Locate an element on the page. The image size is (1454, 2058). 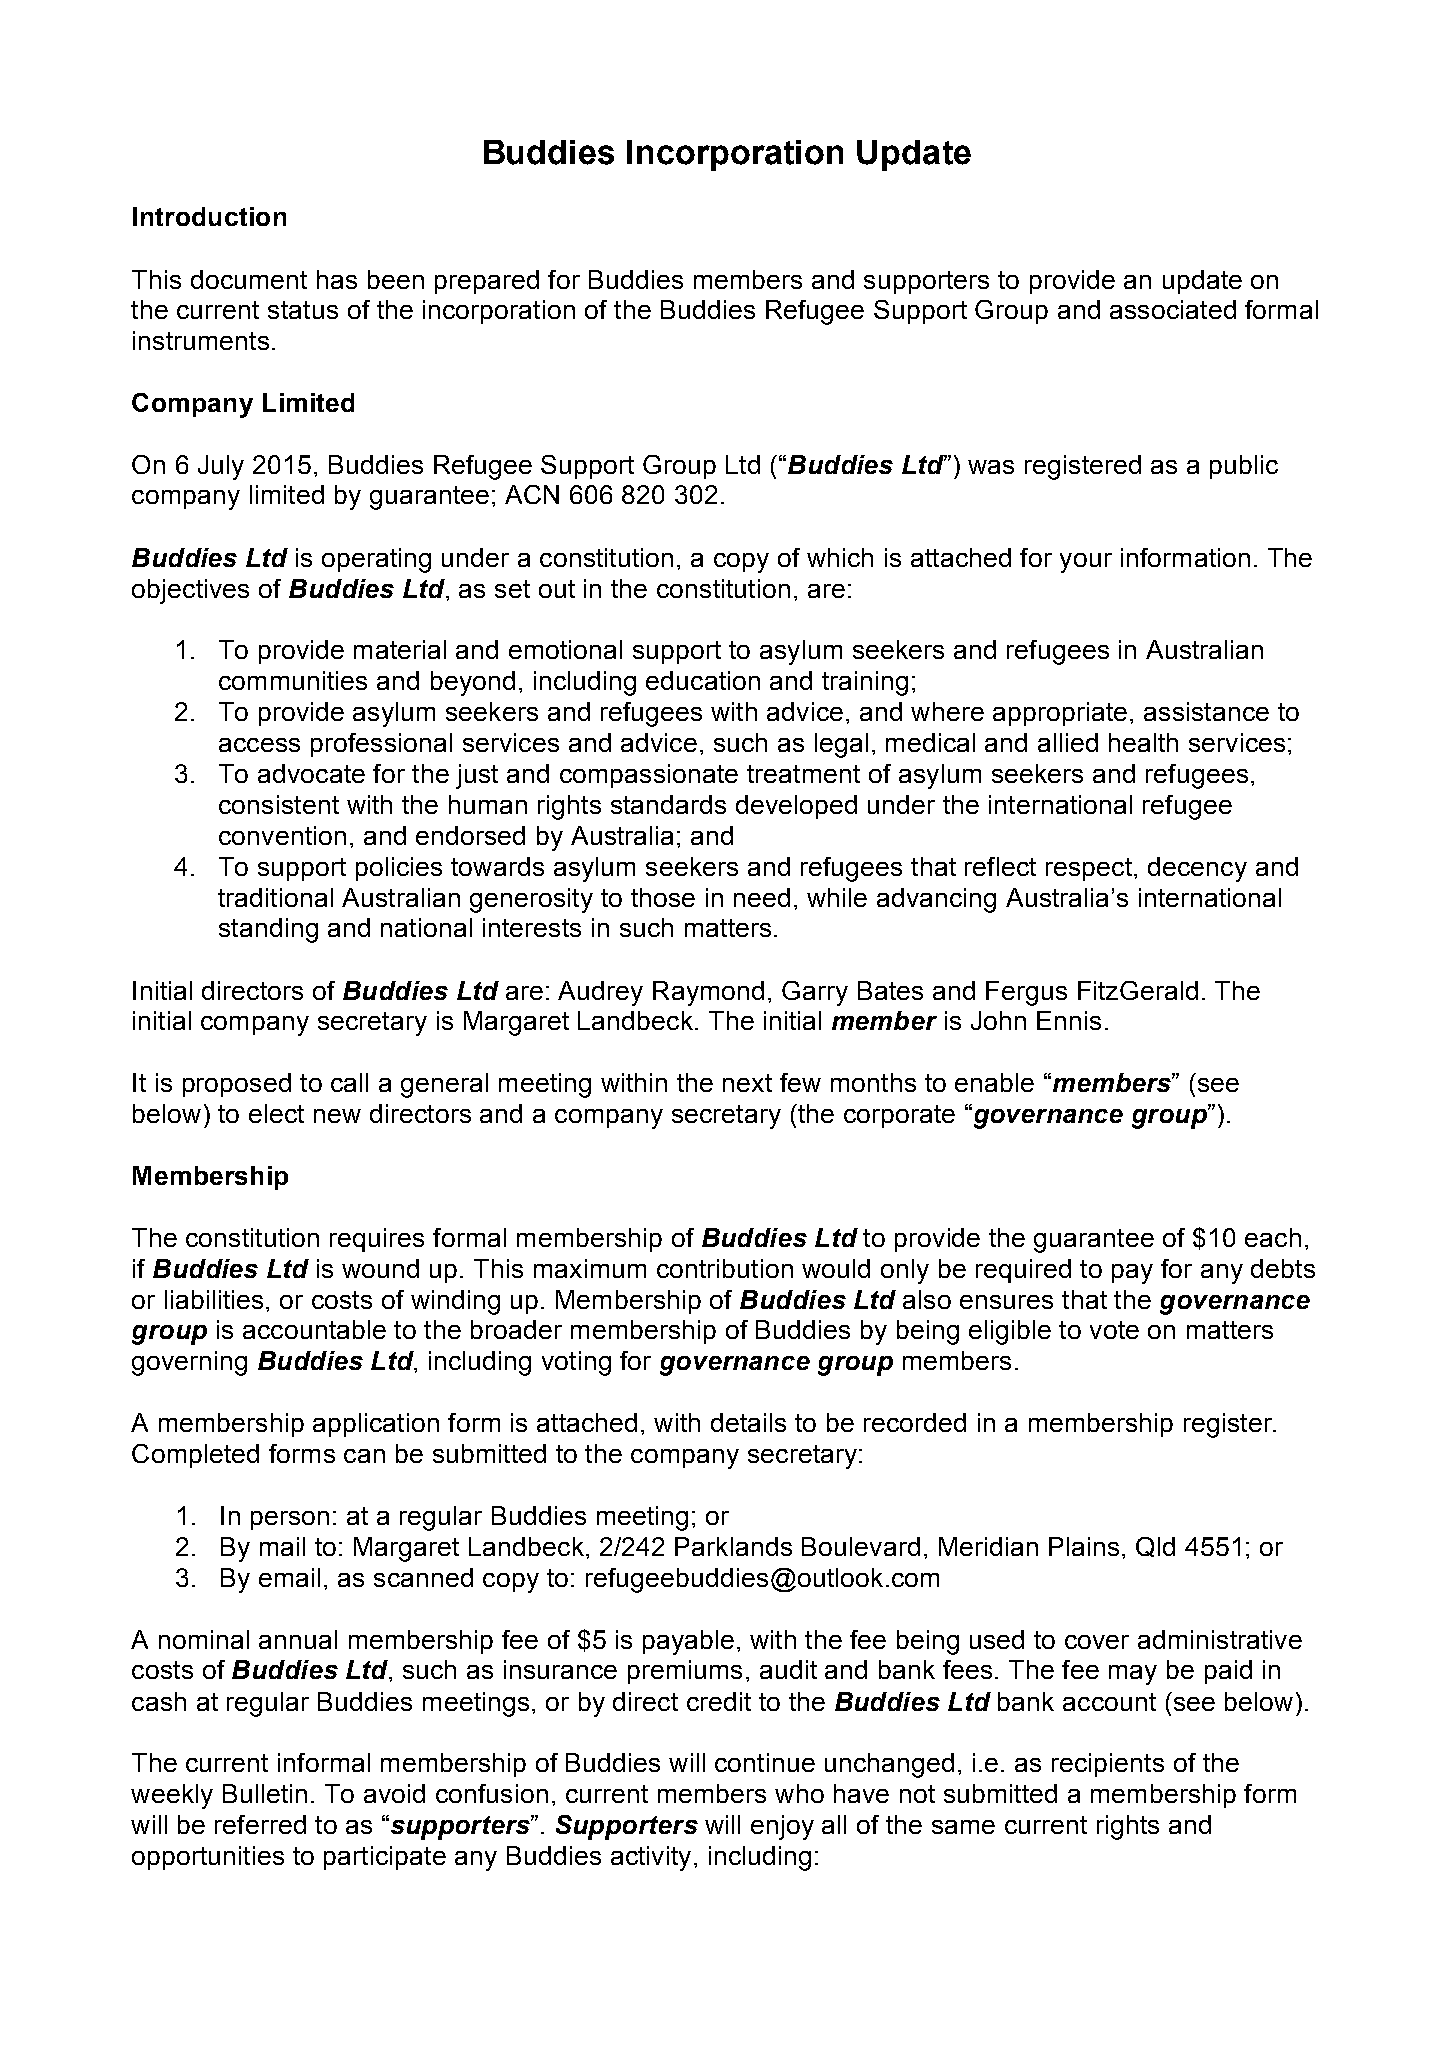
Raymond is located at coordinates (708, 993).
